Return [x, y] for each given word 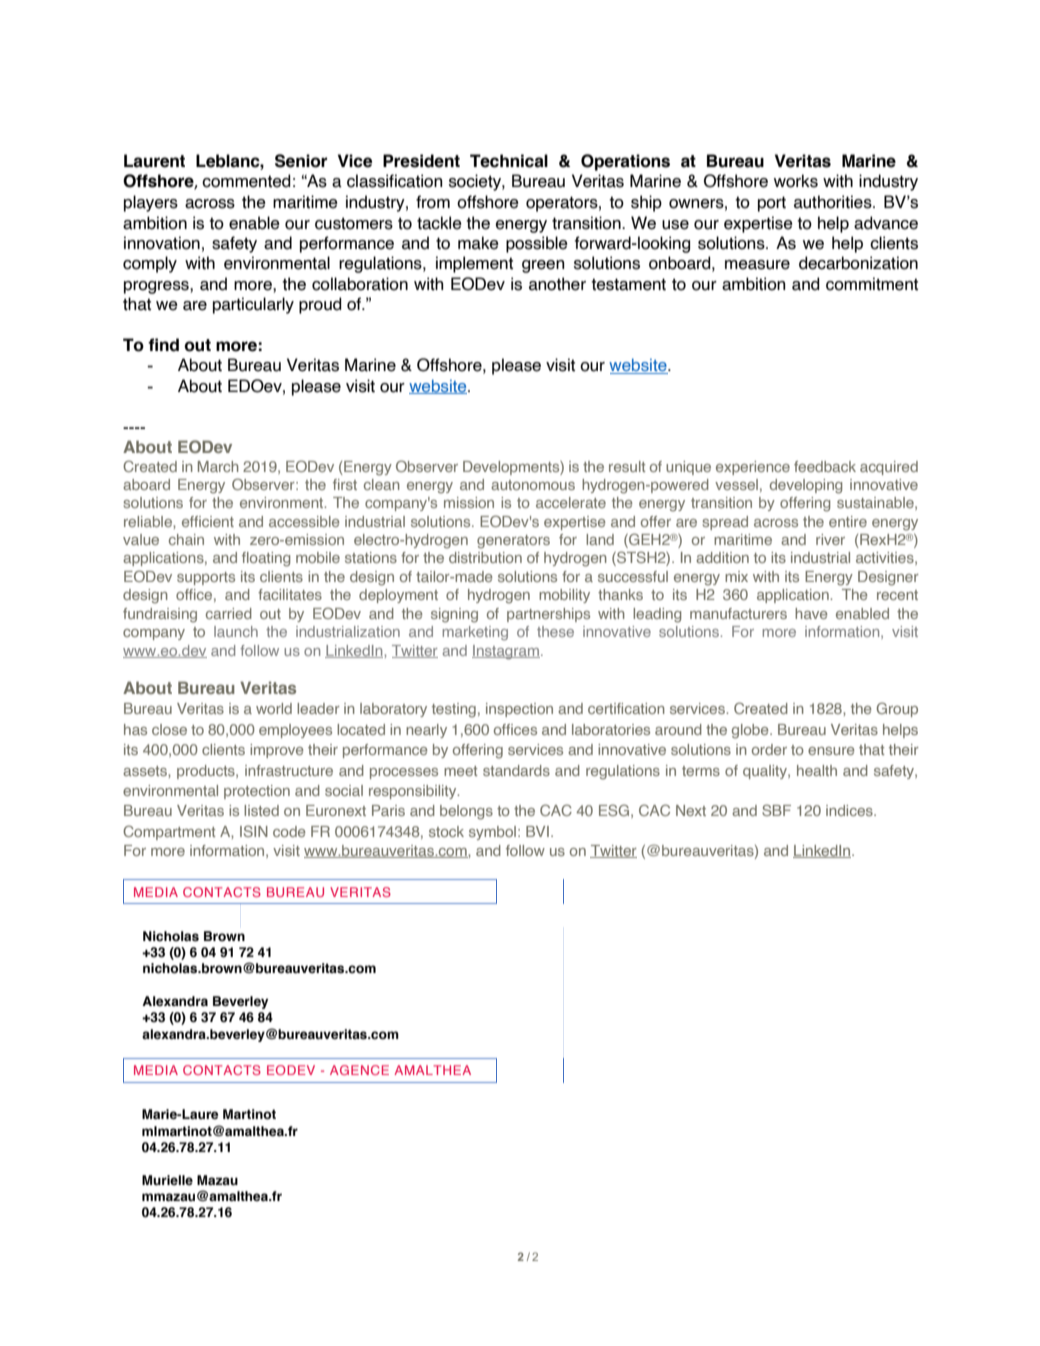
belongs [466, 812]
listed [261, 810]
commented [246, 181]
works [796, 181]
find [163, 345]
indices [850, 810]
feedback [825, 466]
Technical [509, 161]
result [627, 466]
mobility [564, 596]
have [811, 613]
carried [229, 613]
